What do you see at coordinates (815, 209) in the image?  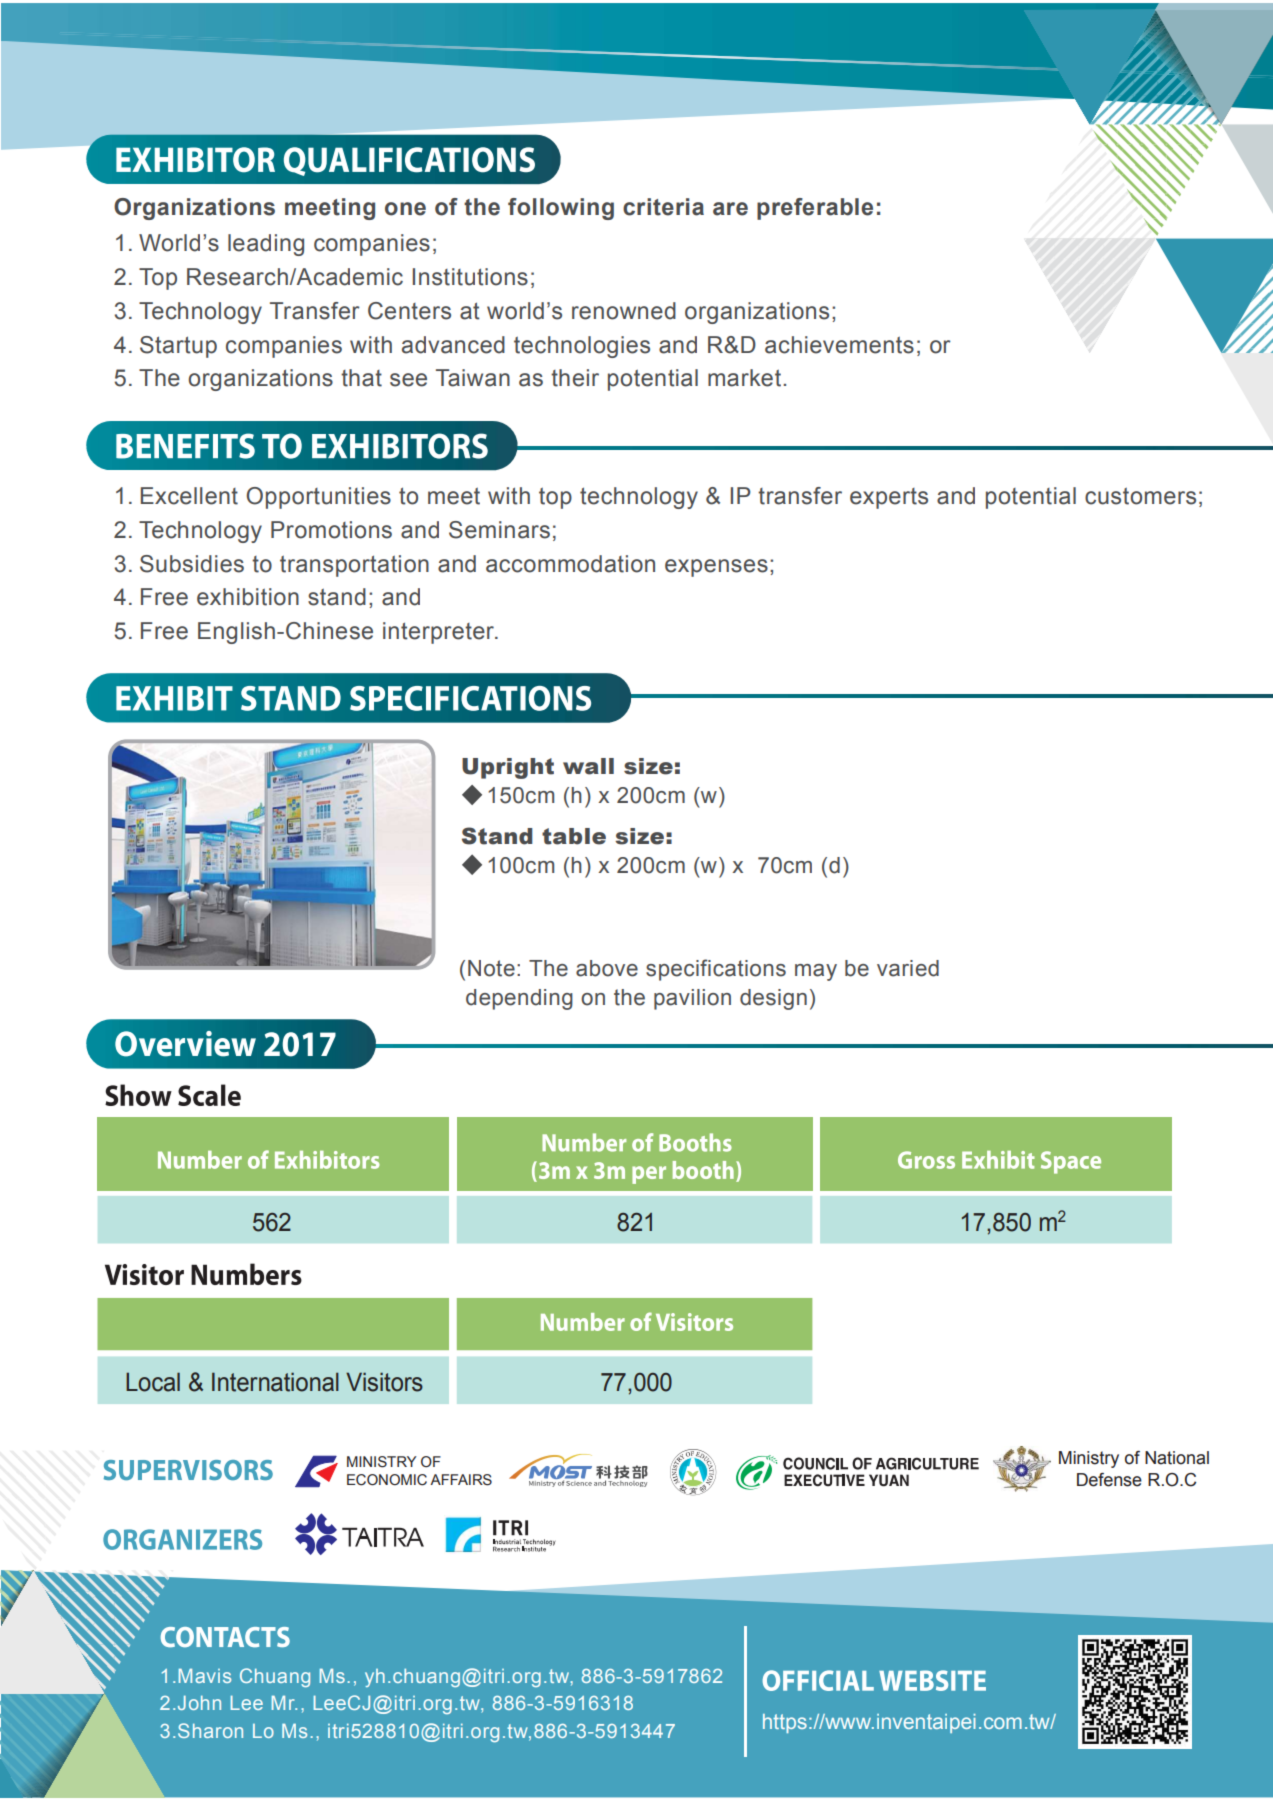 I see `preferable` at bounding box center [815, 209].
